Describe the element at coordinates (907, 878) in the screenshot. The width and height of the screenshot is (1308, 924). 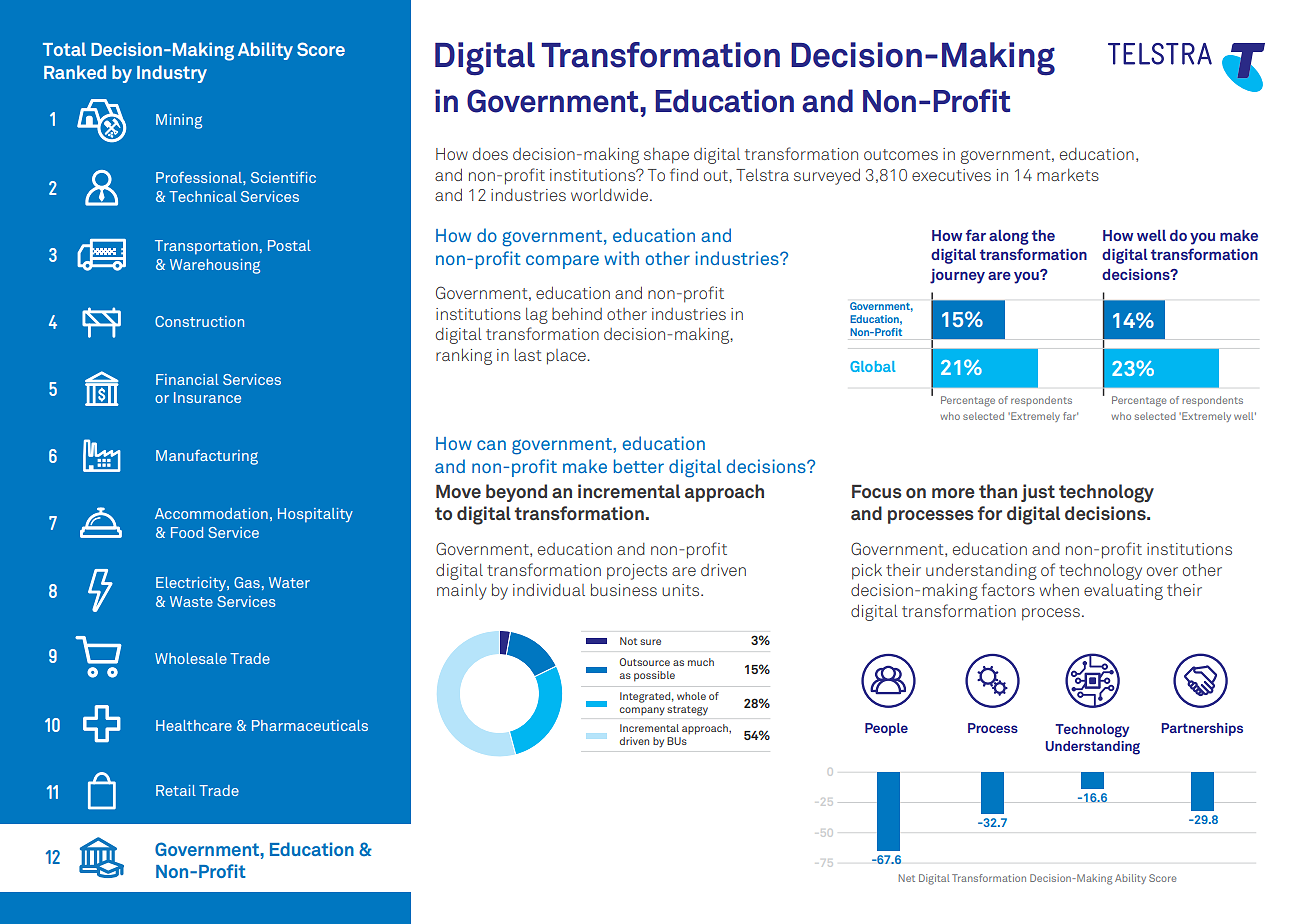
I see `Net` at that location.
